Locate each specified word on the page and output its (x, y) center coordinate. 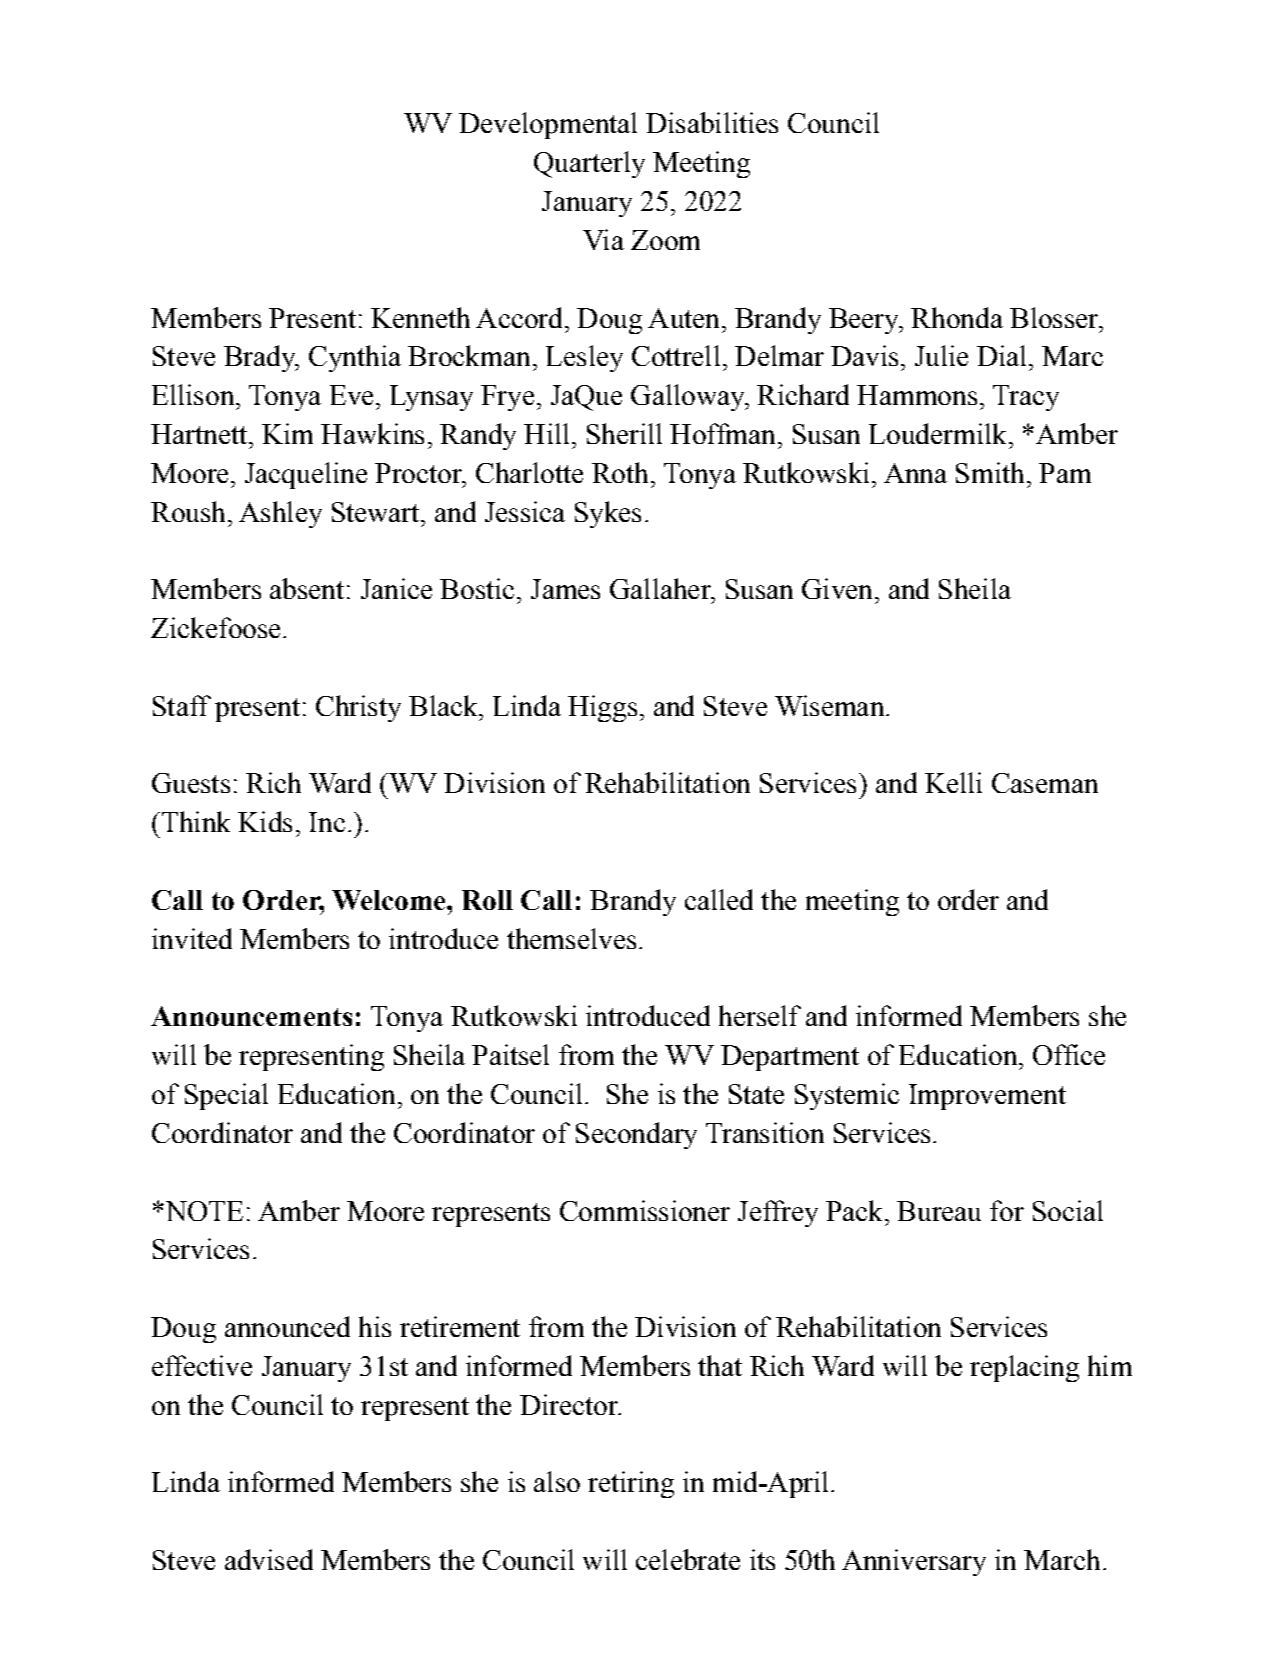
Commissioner (645, 1210)
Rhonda (957, 317)
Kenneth (420, 317)
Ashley (280, 514)
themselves (571, 938)
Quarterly (589, 164)
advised (269, 1559)
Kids (265, 821)
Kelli (953, 782)
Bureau (939, 1211)
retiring (631, 1484)
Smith (990, 472)
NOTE (203, 1211)
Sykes (608, 514)
